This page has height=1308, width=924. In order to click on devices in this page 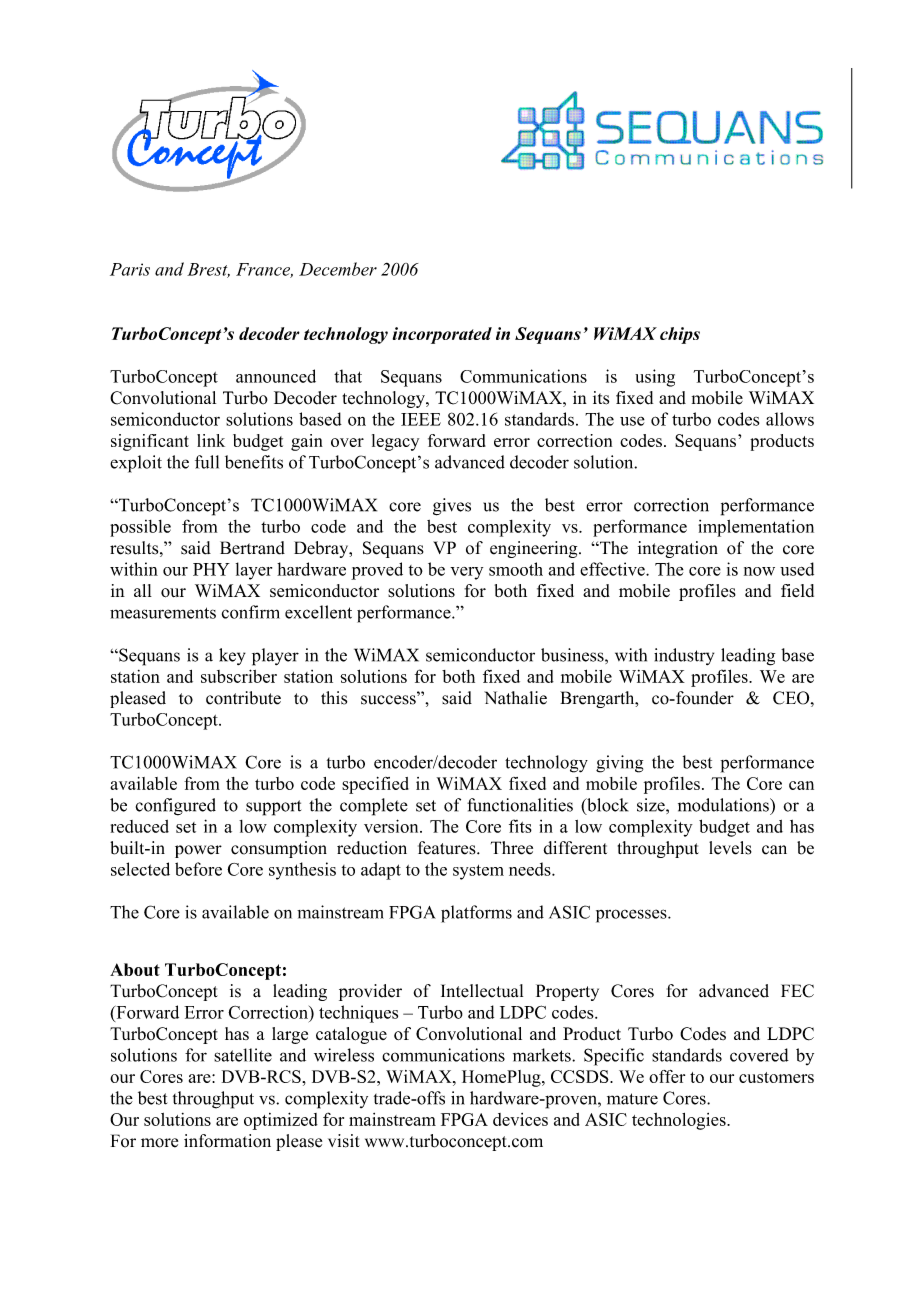, I will do `click(520, 1119)`.
